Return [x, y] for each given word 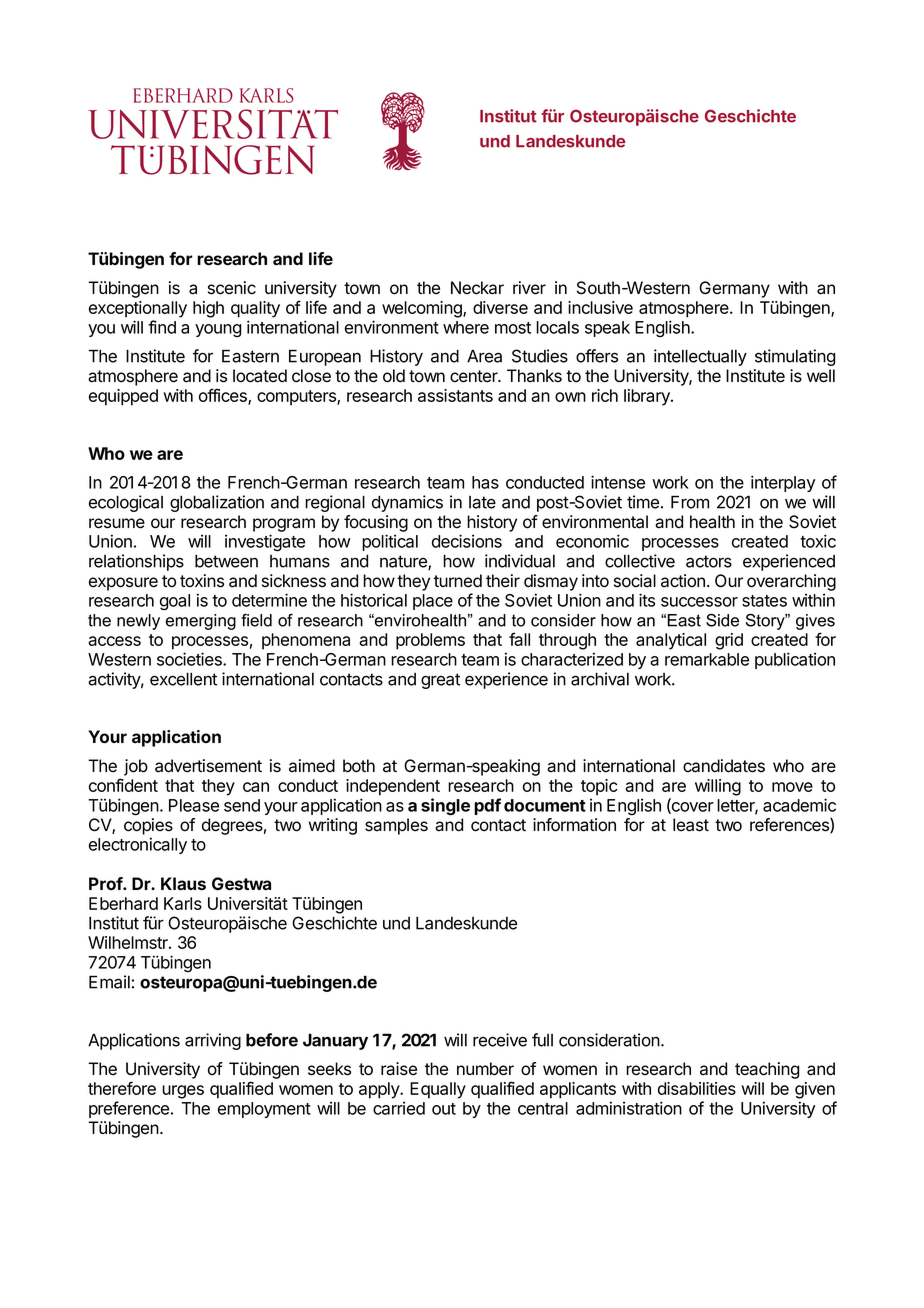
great [440, 681]
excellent [183, 679]
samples [396, 826]
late [482, 502]
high [208, 309]
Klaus [183, 883]
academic [799, 805]
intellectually [700, 357]
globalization [217, 503]
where [466, 327]
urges [183, 1092]
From [690, 502]
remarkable [707, 659]
